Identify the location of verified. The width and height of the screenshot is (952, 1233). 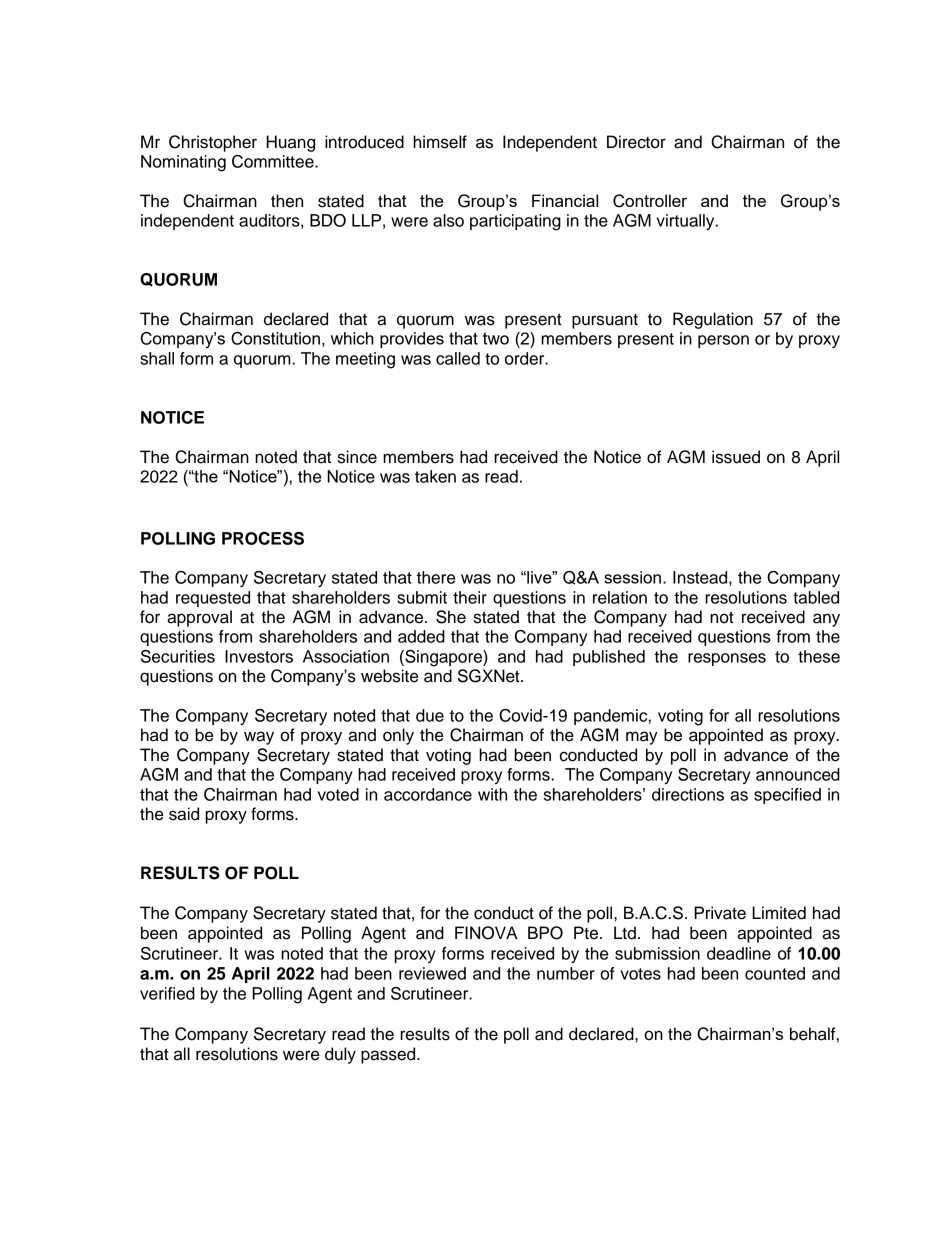
(167, 993).
